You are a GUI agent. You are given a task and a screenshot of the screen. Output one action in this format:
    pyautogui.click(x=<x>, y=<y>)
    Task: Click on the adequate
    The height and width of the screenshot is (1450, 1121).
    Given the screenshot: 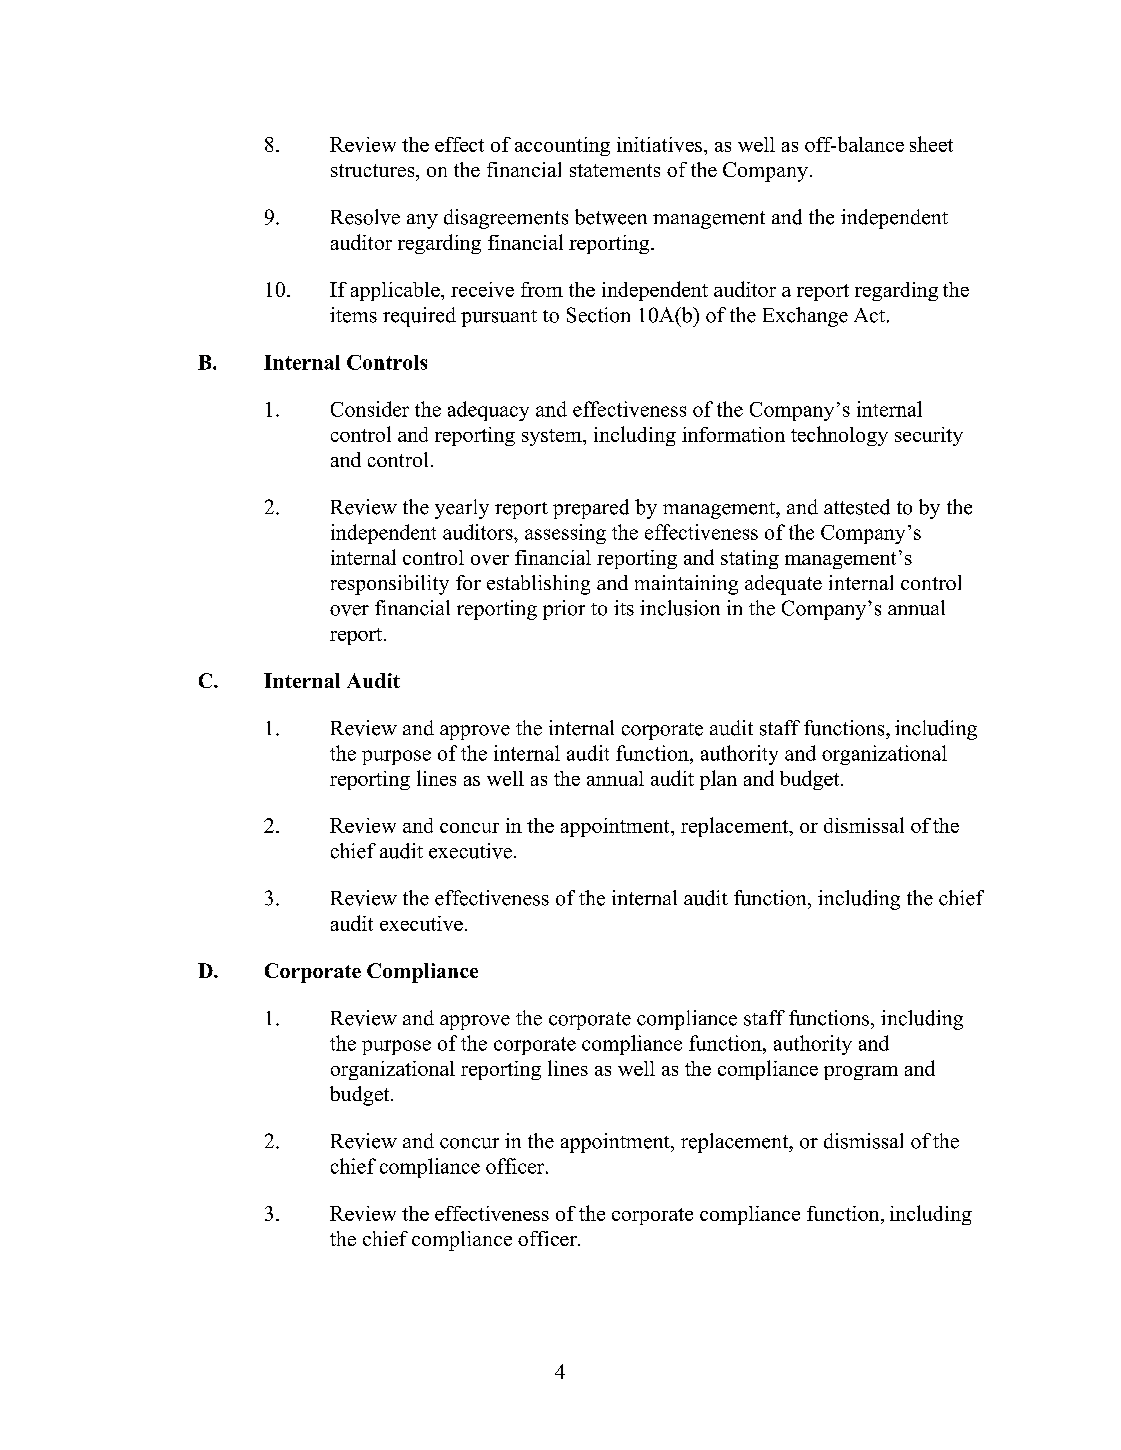 What is the action you would take?
    pyautogui.click(x=783, y=585)
